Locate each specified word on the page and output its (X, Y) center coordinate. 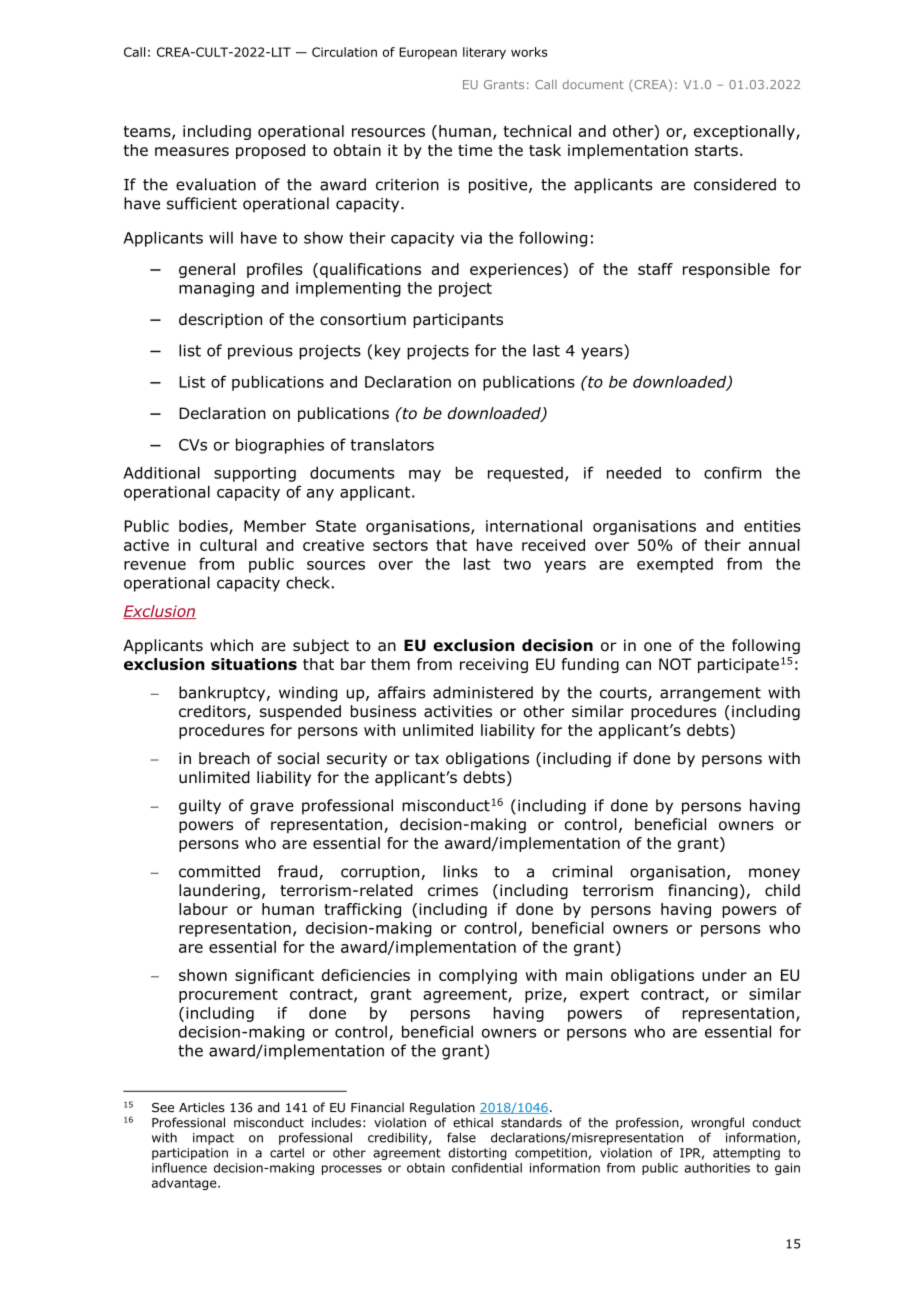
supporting (255, 474)
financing (703, 891)
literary (484, 53)
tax (427, 759)
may (425, 476)
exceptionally (745, 132)
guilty (200, 807)
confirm (732, 472)
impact (213, 1139)
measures (192, 151)
